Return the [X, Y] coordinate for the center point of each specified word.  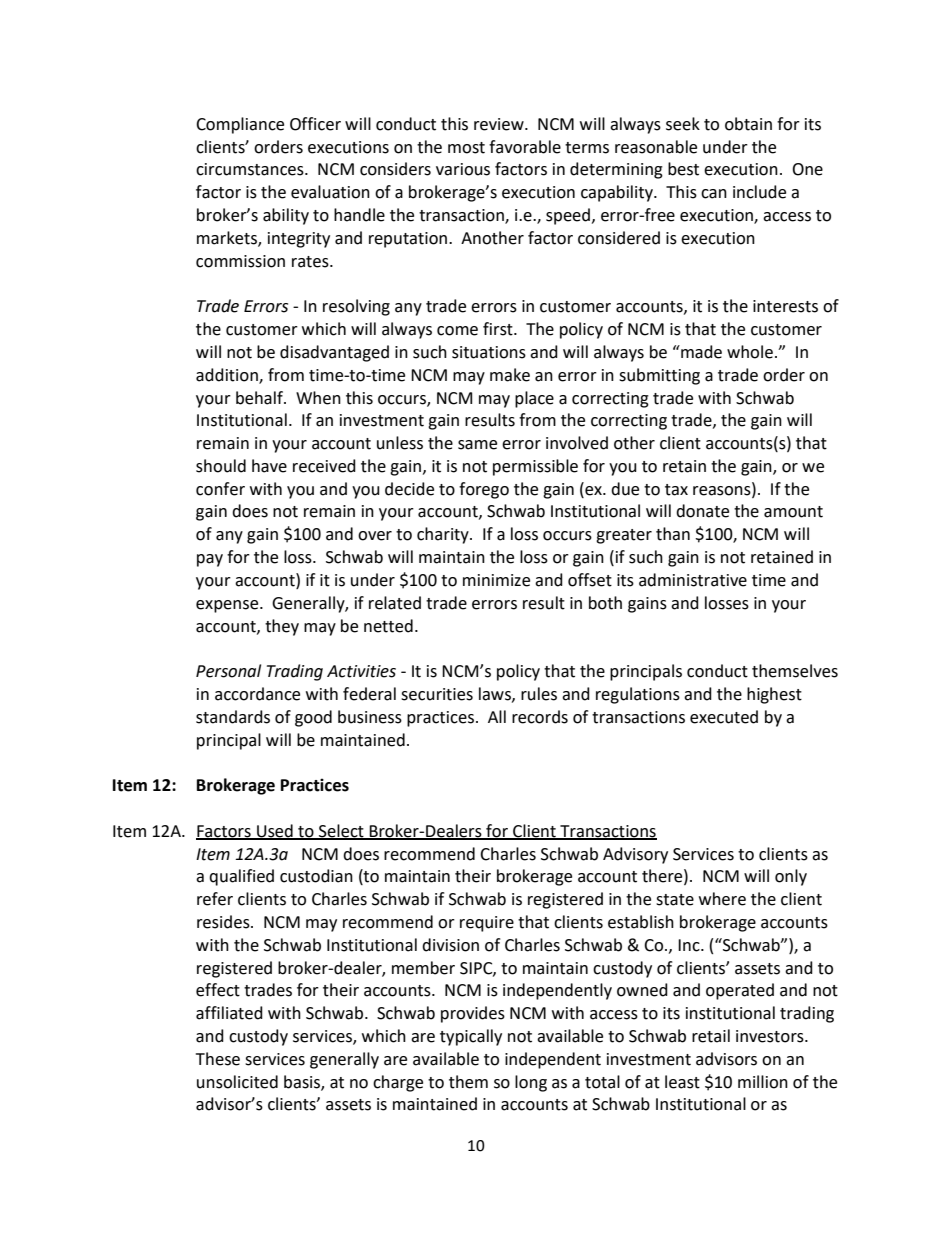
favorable [525, 147]
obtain [748, 124]
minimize [496, 580]
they [282, 627]
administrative [693, 580]
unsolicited [237, 1082]
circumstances [251, 169]
